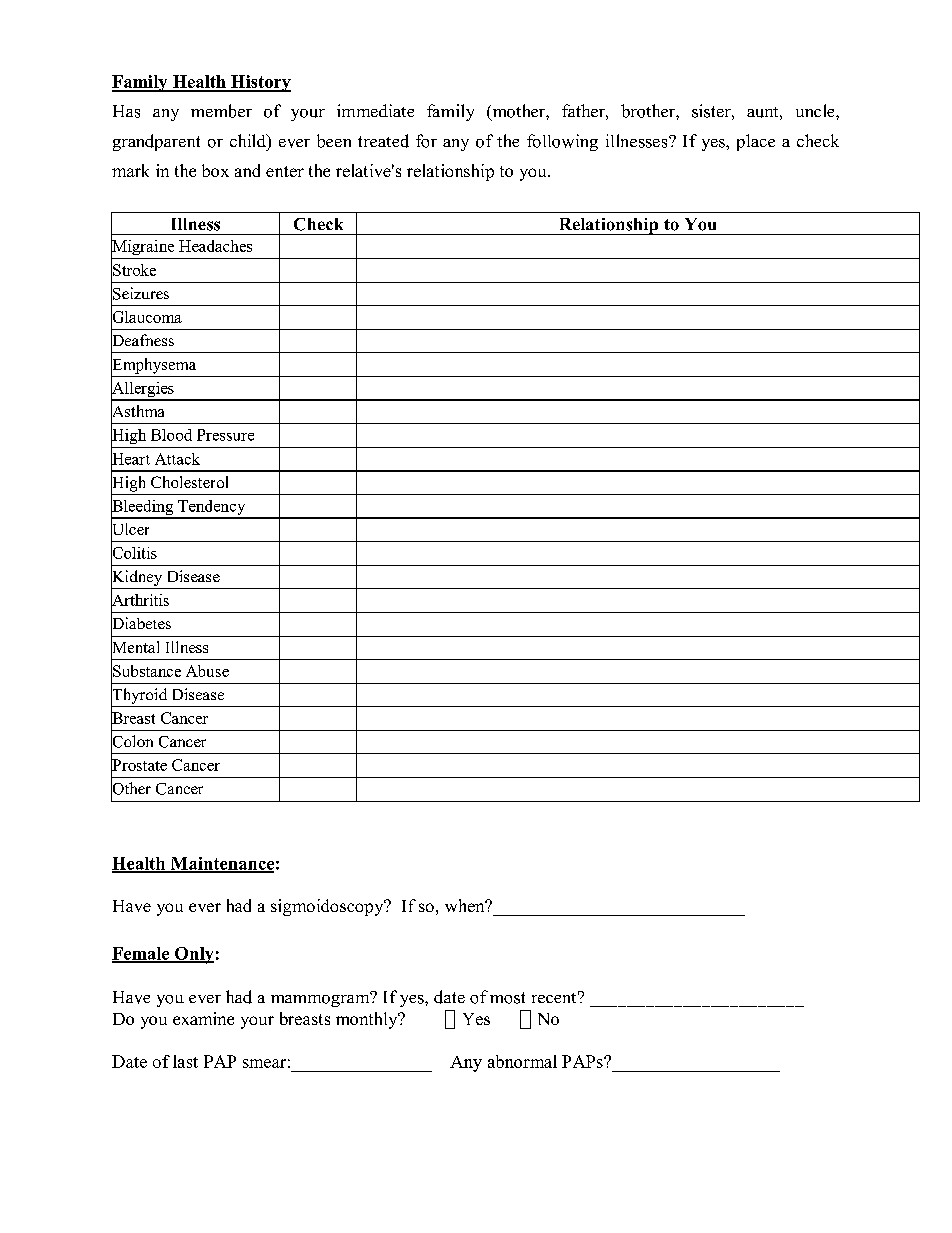 The image size is (952, 1233). Describe the element at coordinates (507, 998) in the screenshot. I see `most` at that location.
